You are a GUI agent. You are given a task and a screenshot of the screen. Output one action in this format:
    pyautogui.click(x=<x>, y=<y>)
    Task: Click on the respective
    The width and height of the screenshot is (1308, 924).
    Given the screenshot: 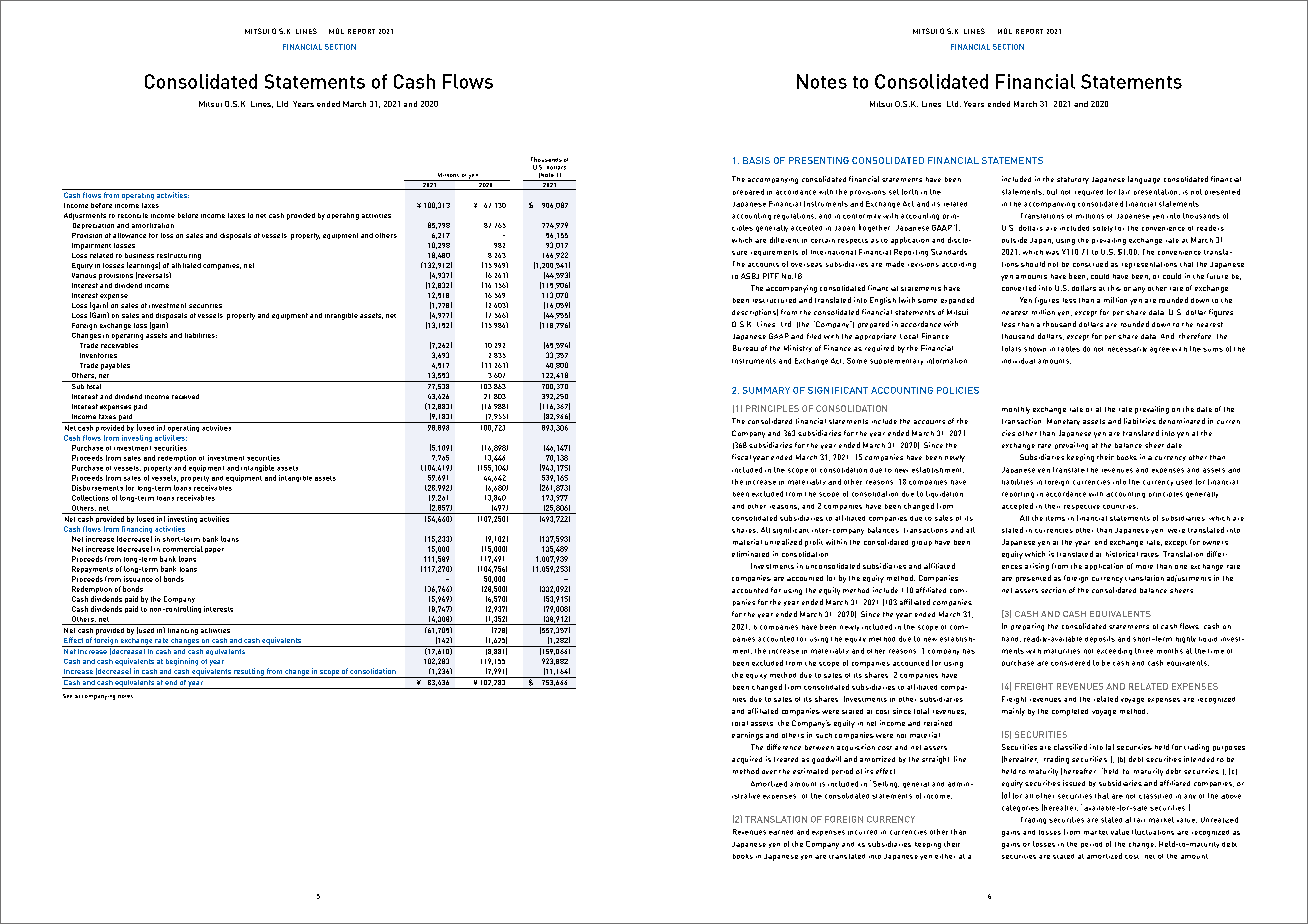 What is the action you would take?
    pyautogui.click(x=1082, y=507)
